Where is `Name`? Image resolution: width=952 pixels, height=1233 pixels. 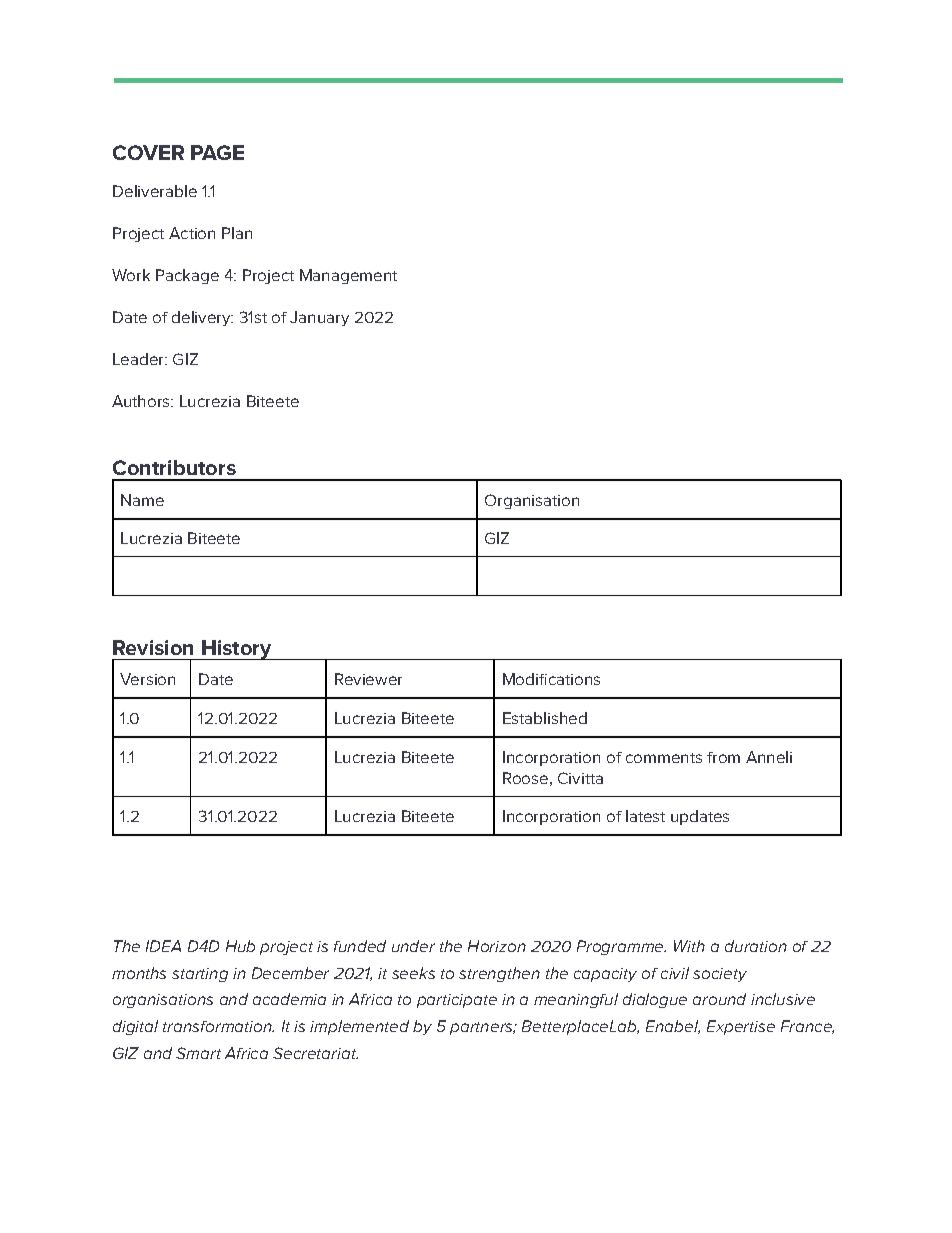 Name is located at coordinates (142, 500).
